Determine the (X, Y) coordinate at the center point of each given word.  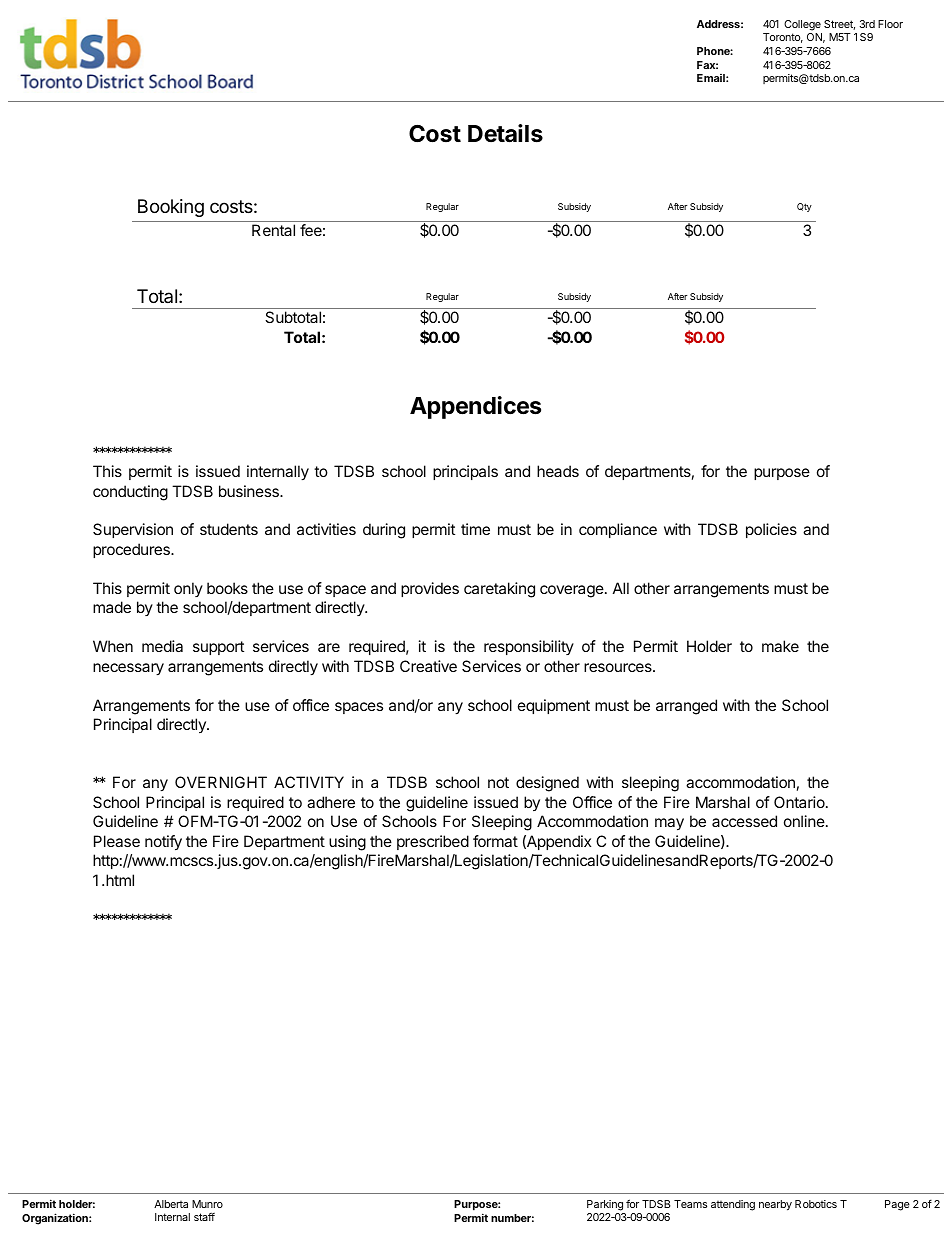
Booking (171, 208)
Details (505, 133)
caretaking (499, 590)
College (802, 25)
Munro (207, 1204)
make (780, 646)
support (218, 648)
